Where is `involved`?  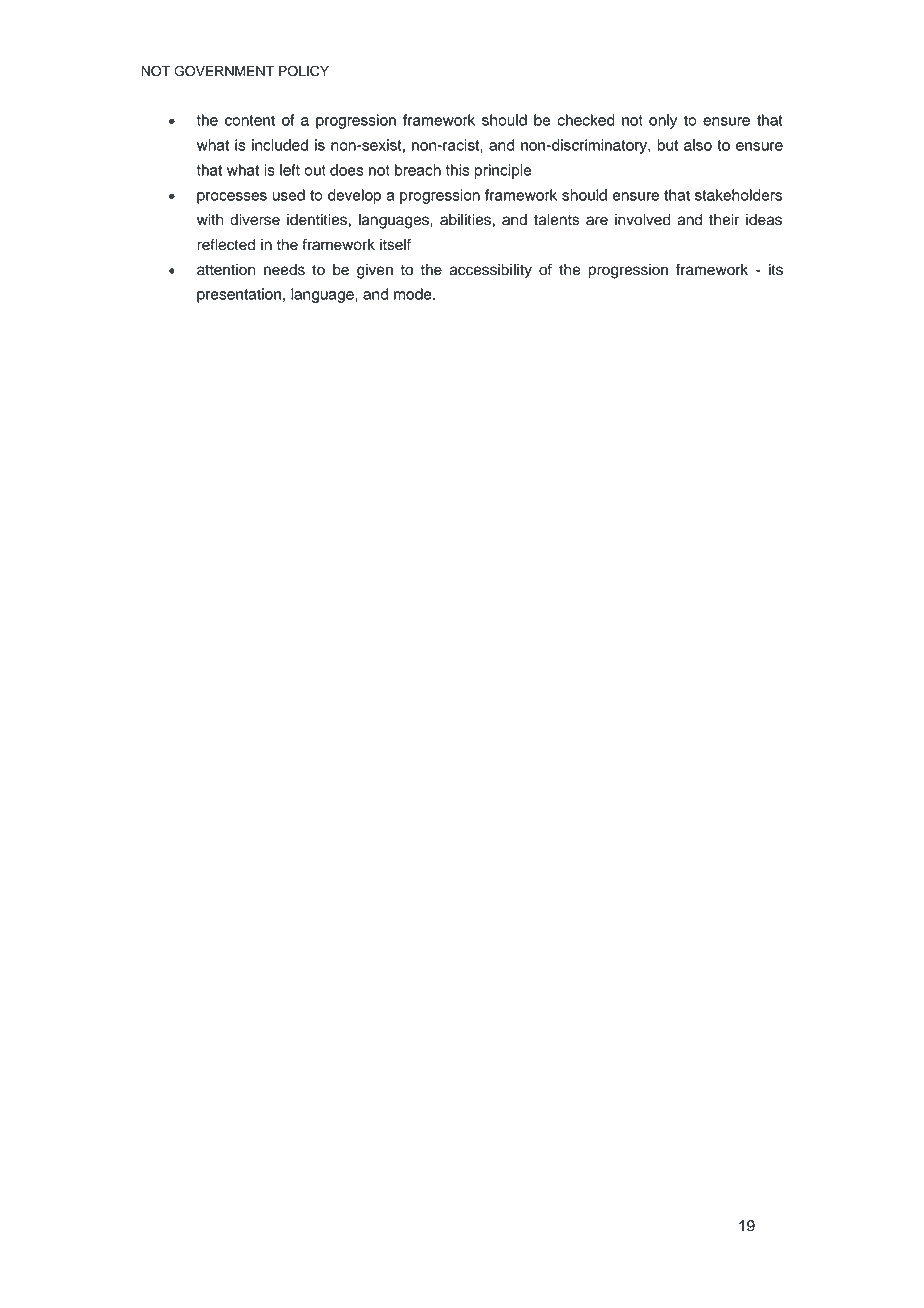 involved is located at coordinates (643, 220).
